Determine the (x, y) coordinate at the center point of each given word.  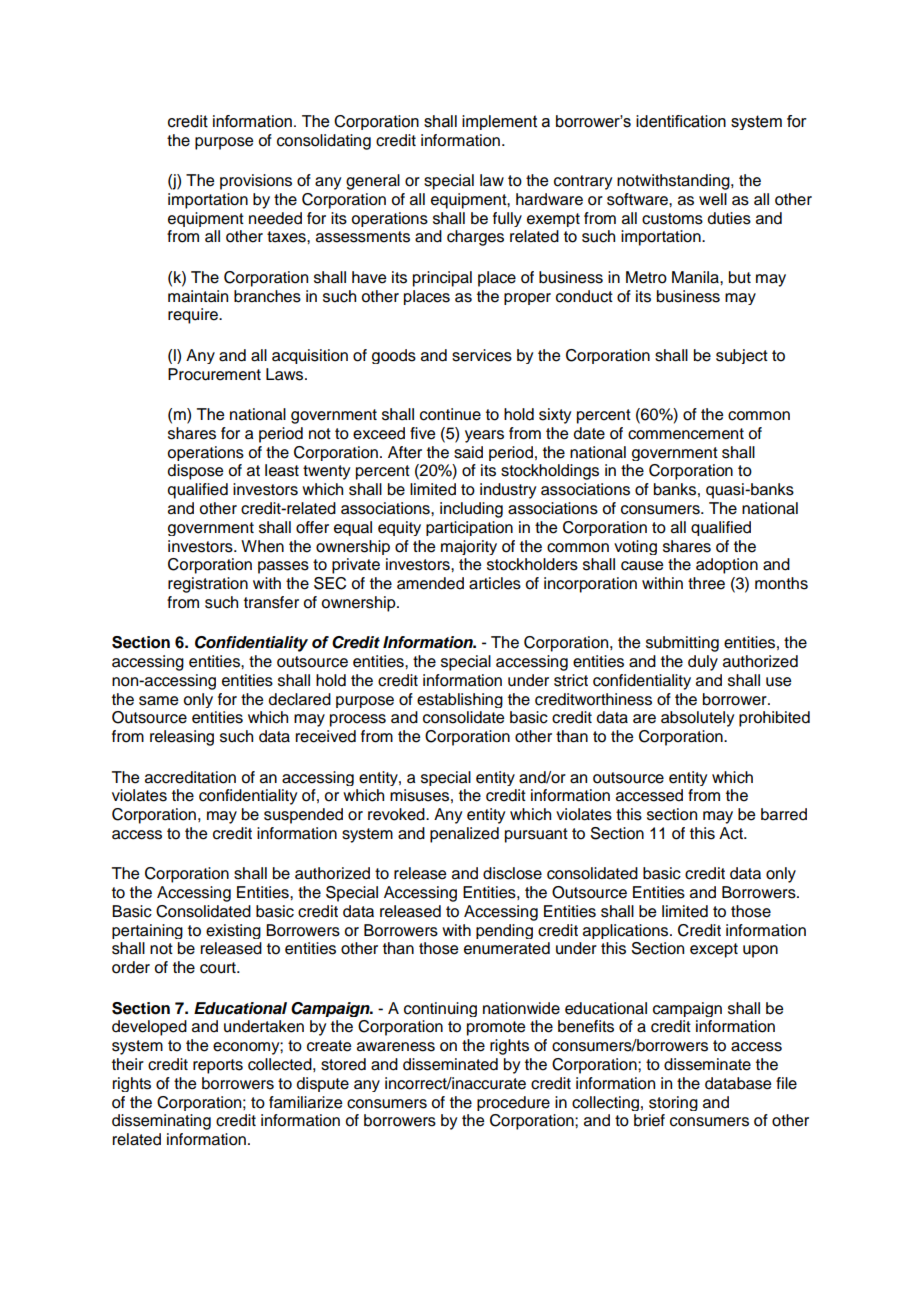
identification (681, 121)
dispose (195, 472)
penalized (464, 835)
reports (218, 1066)
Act (732, 833)
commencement (686, 434)
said (468, 452)
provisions (256, 182)
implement (499, 122)
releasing (182, 738)
